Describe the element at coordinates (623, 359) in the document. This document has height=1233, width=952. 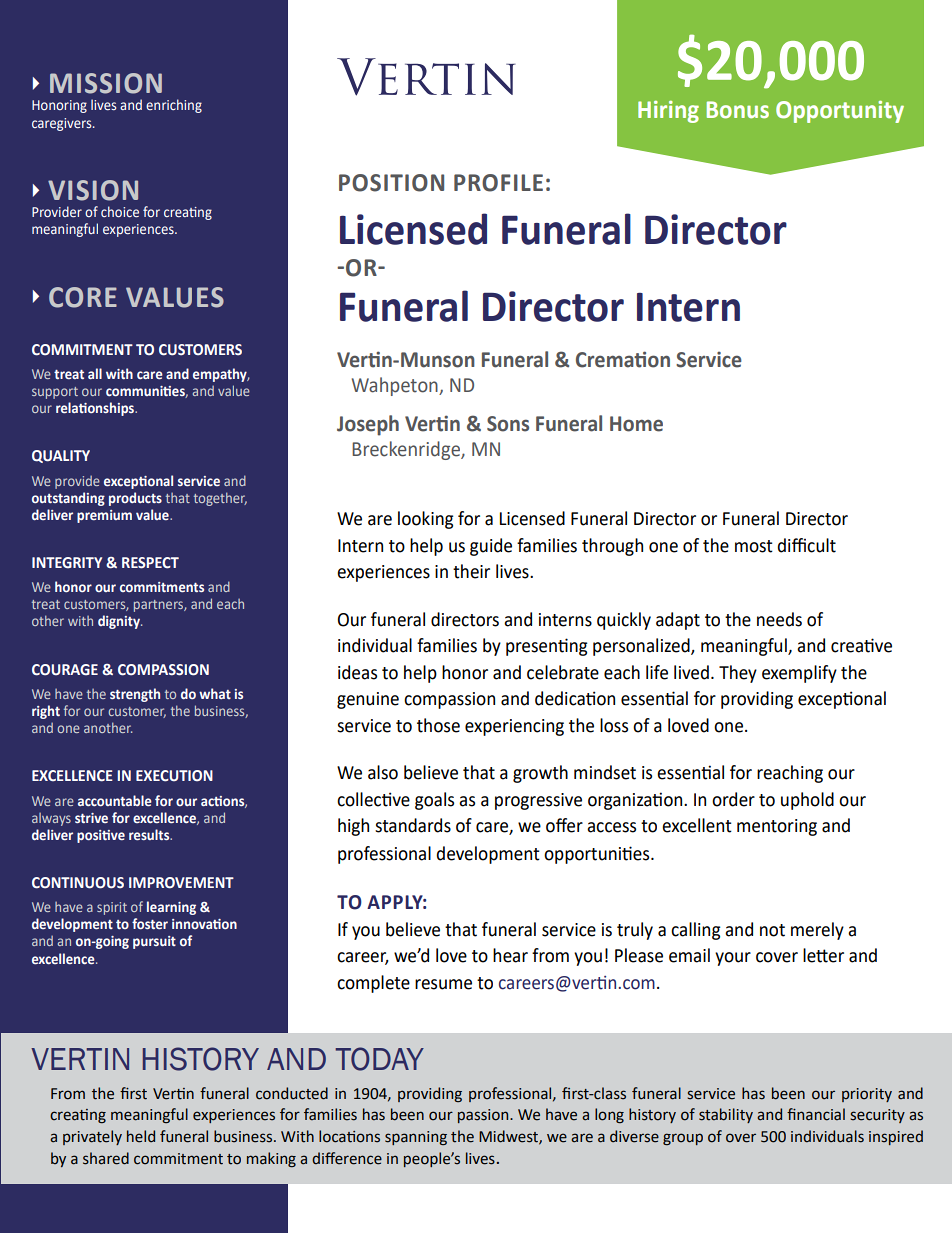
I see `Cremation` at that location.
